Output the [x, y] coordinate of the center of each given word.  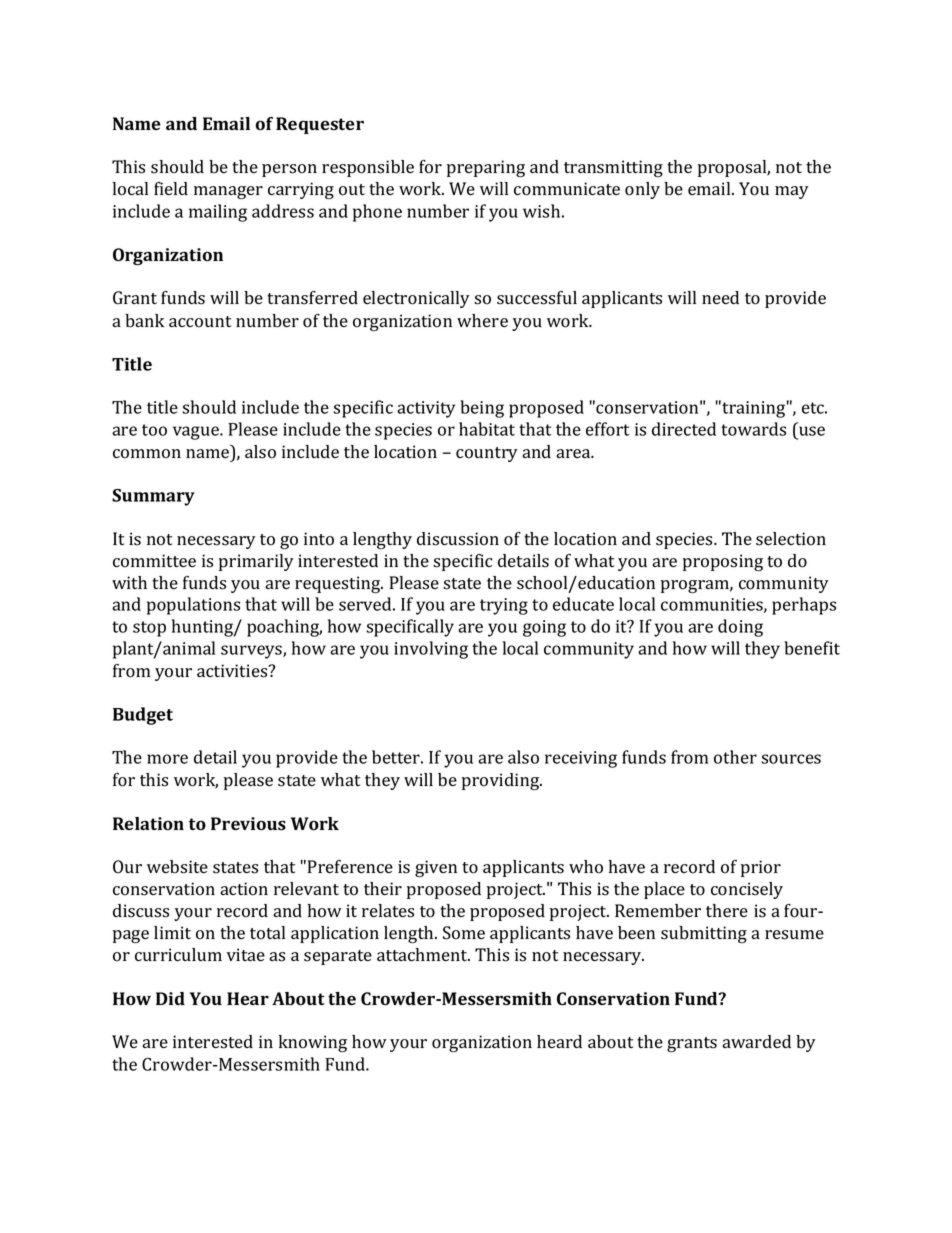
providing [502, 781]
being [482, 409]
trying [504, 606]
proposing [723, 562]
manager [228, 192]
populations [193, 606]
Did [170, 998]
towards [753, 429]
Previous [248, 824]
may [792, 192]
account [200, 322]
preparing [486, 168]
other [735, 757]
